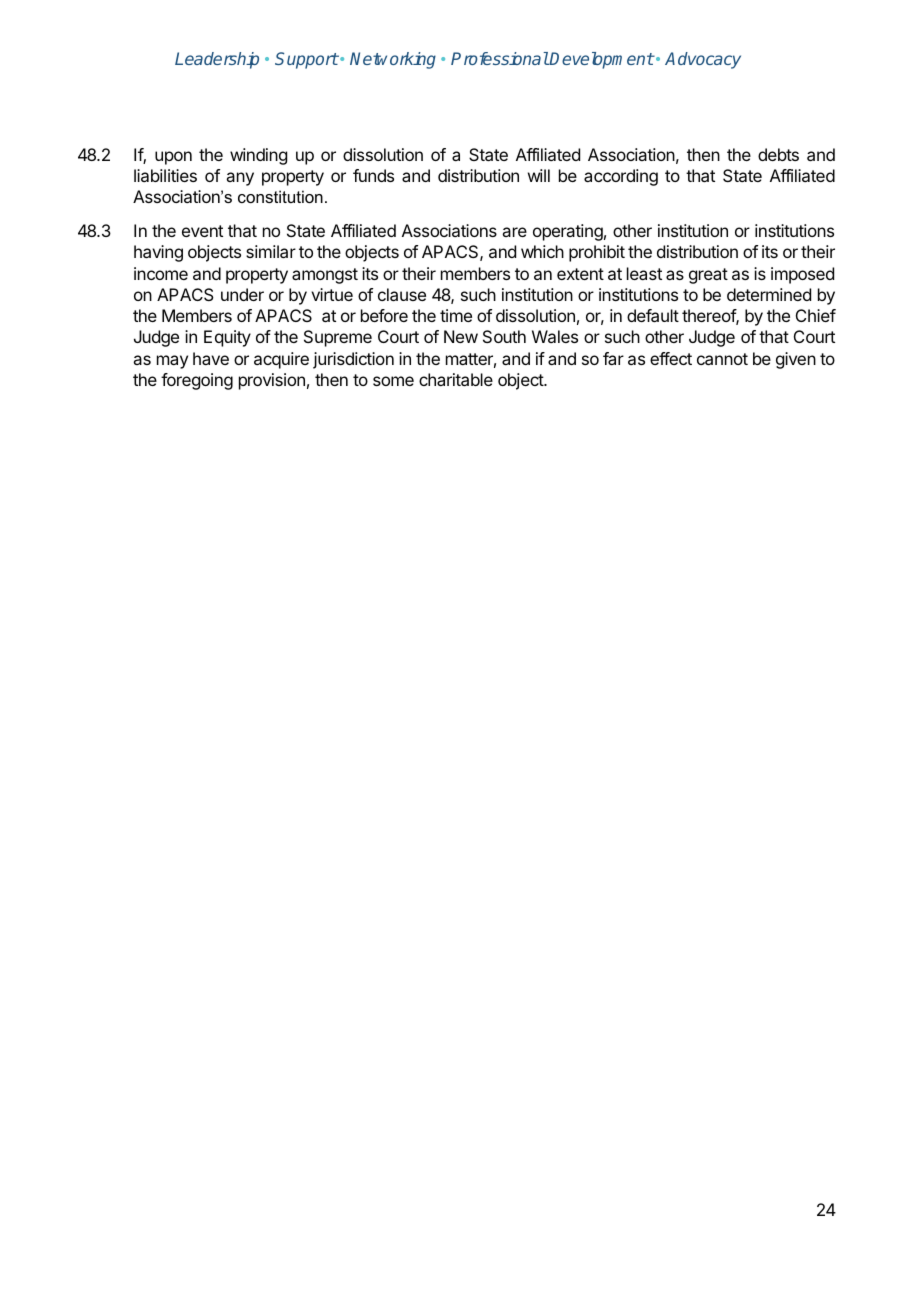 Image resolution: width=924 pixels, height=1308 pixels. What do you see at coordinates (539, 175) in the screenshot?
I see `will` at bounding box center [539, 175].
